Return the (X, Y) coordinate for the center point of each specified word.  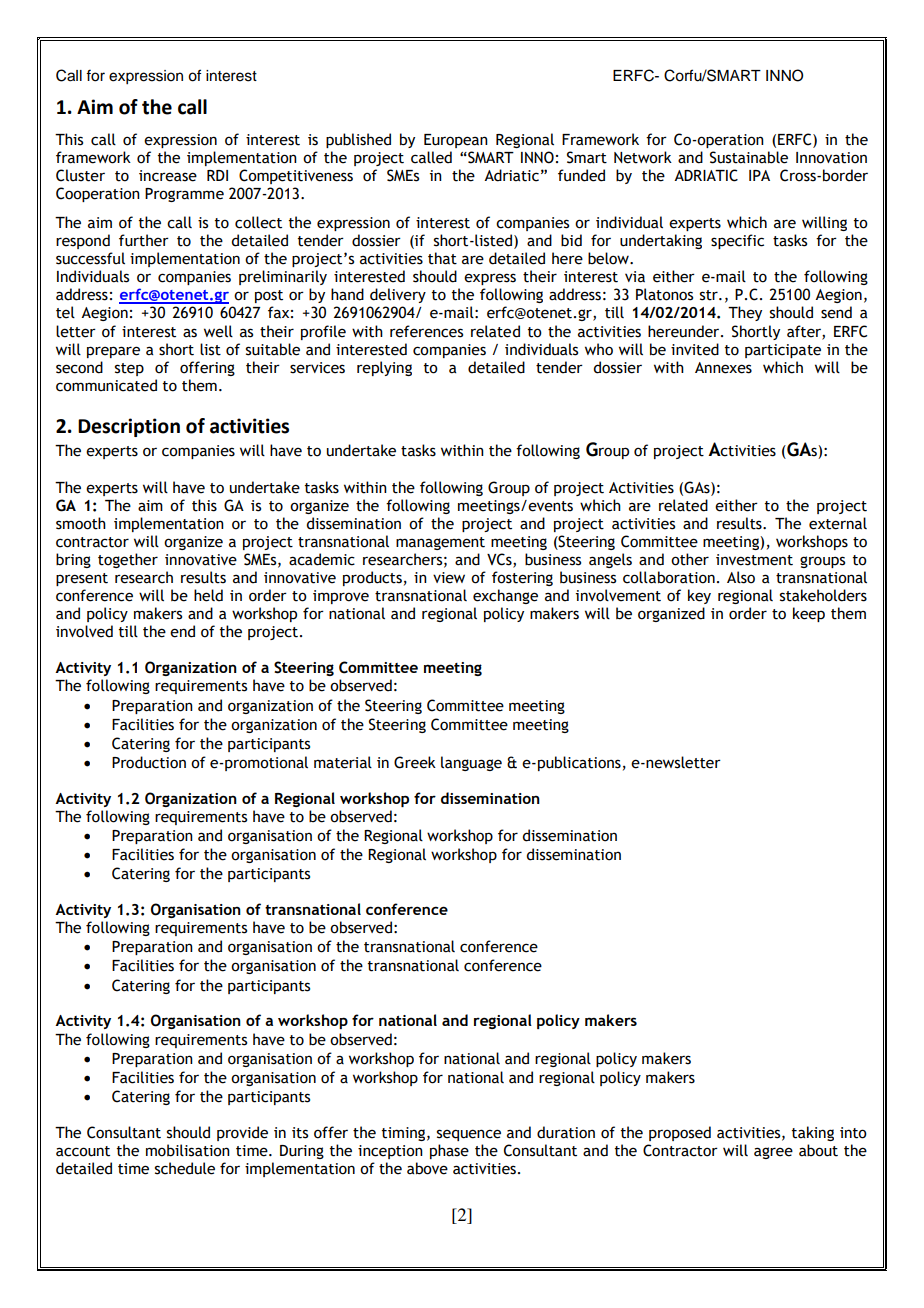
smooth (81, 523)
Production (149, 762)
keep (809, 614)
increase (168, 176)
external (838, 523)
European (456, 141)
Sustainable (749, 157)
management (440, 543)
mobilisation (188, 1150)
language (471, 763)
